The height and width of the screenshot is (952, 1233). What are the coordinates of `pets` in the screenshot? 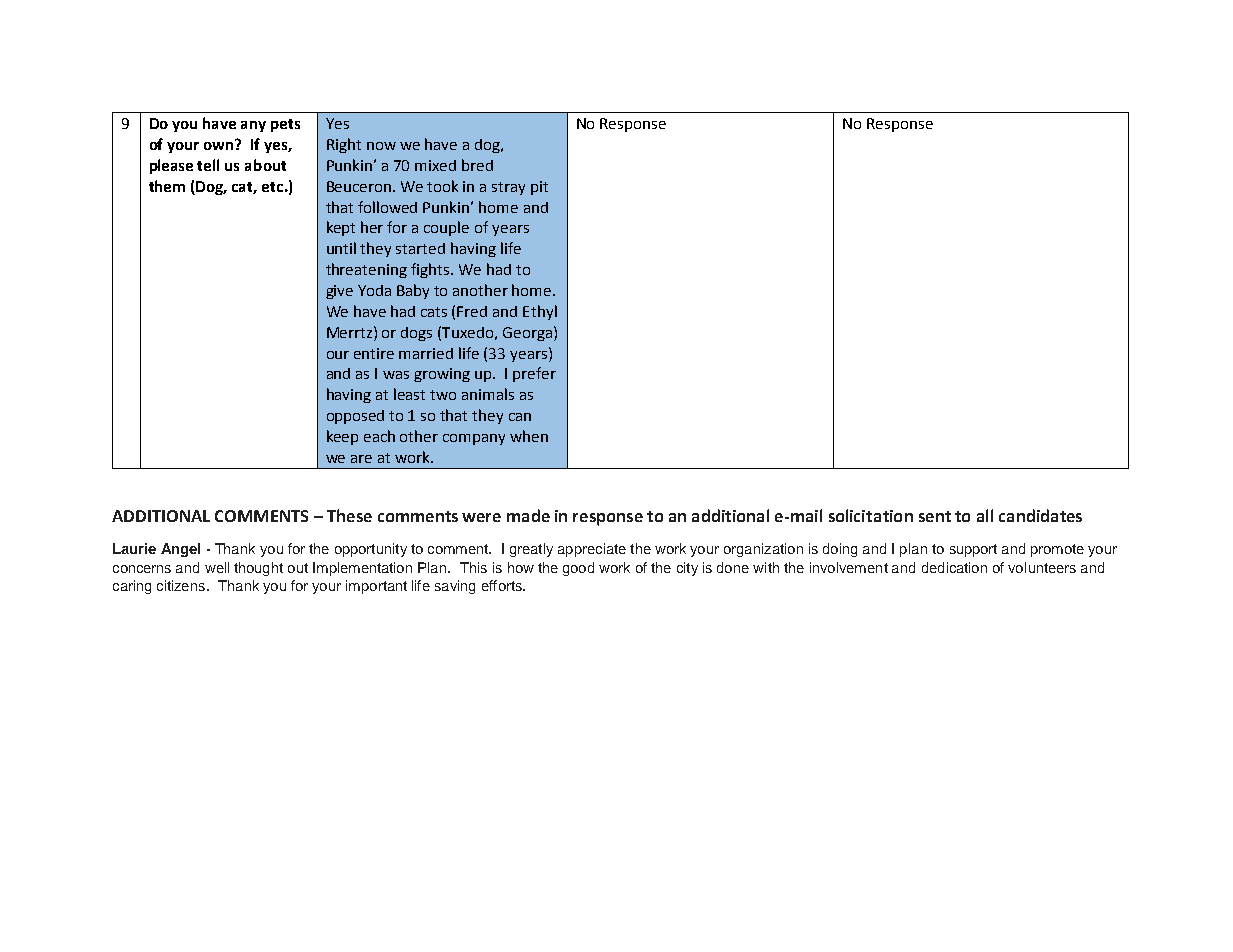 It's located at (285, 125).
